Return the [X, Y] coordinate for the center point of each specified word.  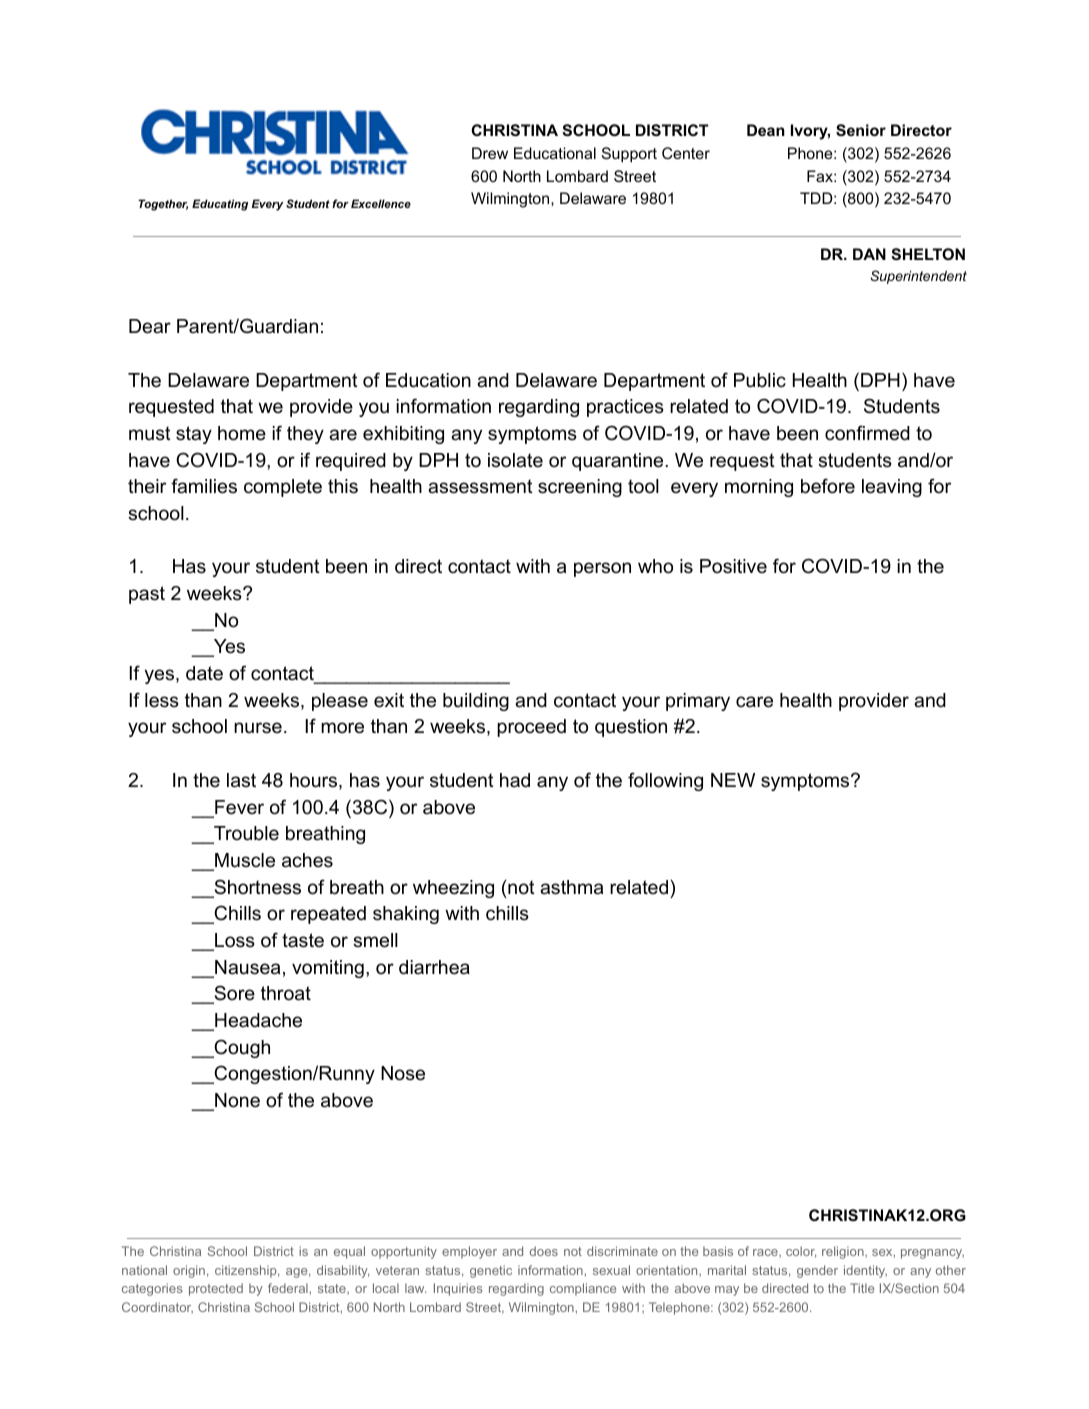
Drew [490, 153]
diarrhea [434, 967]
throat [286, 993]
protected [216, 1289]
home [242, 433]
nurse [258, 728]
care [754, 702]
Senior [861, 130]
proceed [531, 728]
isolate [515, 460]
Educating [220, 205]
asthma [571, 887]
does [544, 1251]
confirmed [867, 433]
